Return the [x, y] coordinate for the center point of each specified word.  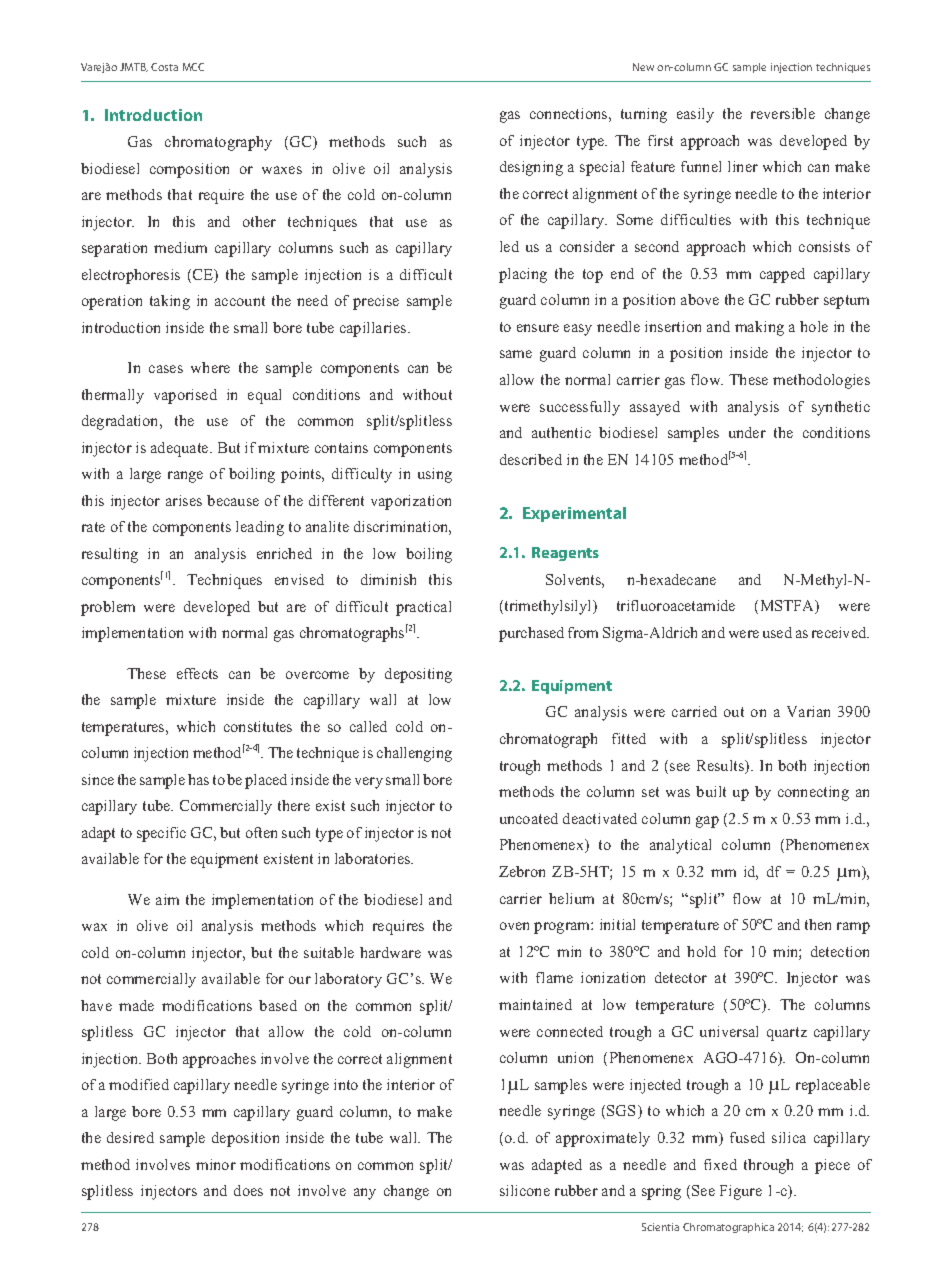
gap [707, 822]
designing [531, 168]
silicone [525, 1190]
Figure [741, 1192]
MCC [193, 67]
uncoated [529, 818]
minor [216, 1164]
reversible [783, 113]
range [185, 477]
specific [161, 834]
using [435, 475]
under [747, 432]
